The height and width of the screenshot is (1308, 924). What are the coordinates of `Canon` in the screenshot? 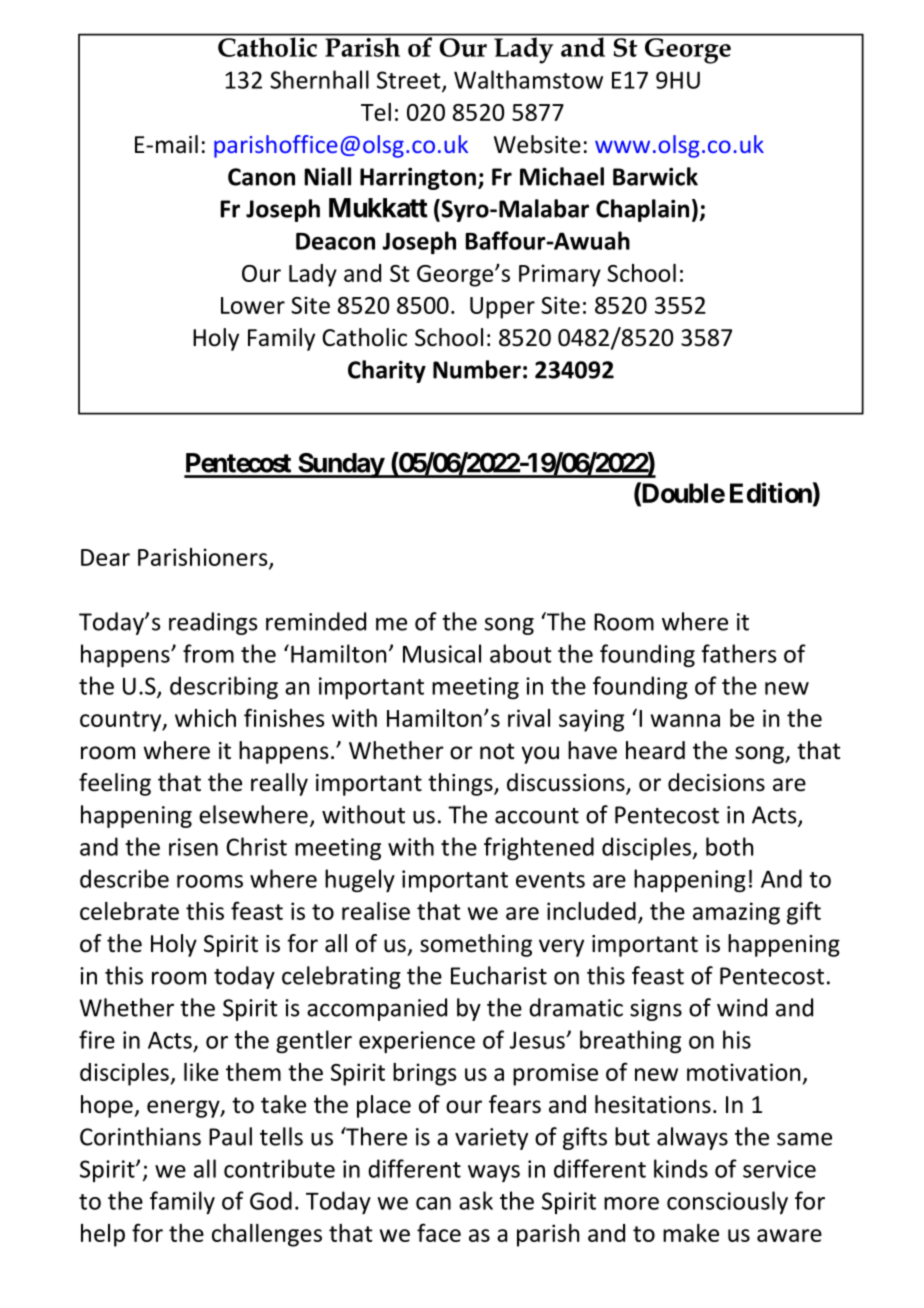 It's located at (261, 177).
